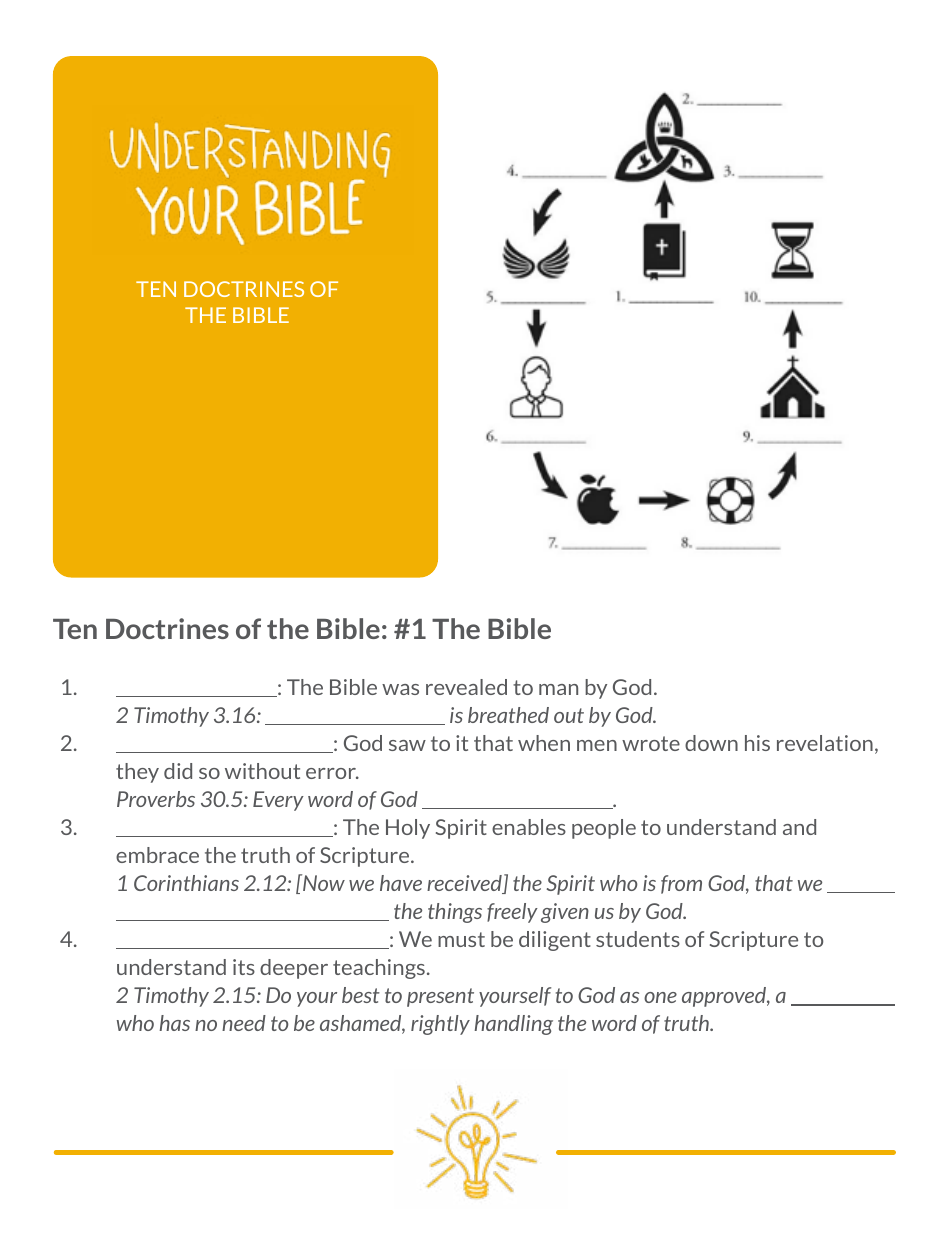  Describe the element at coordinates (529, 827) in the screenshot. I see `enables` at that location.
